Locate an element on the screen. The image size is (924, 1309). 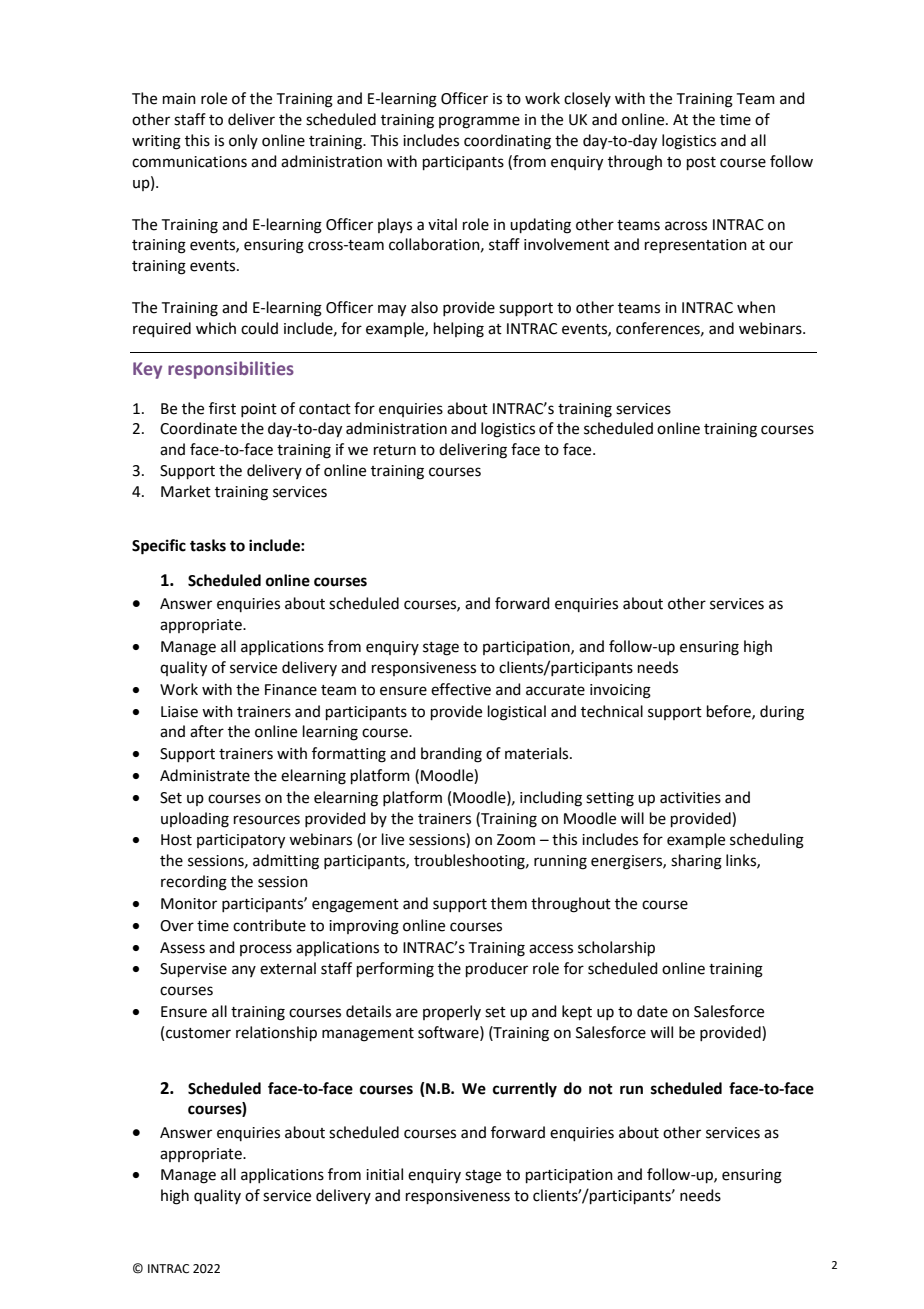
effective is located at coordinates (461, 689).
